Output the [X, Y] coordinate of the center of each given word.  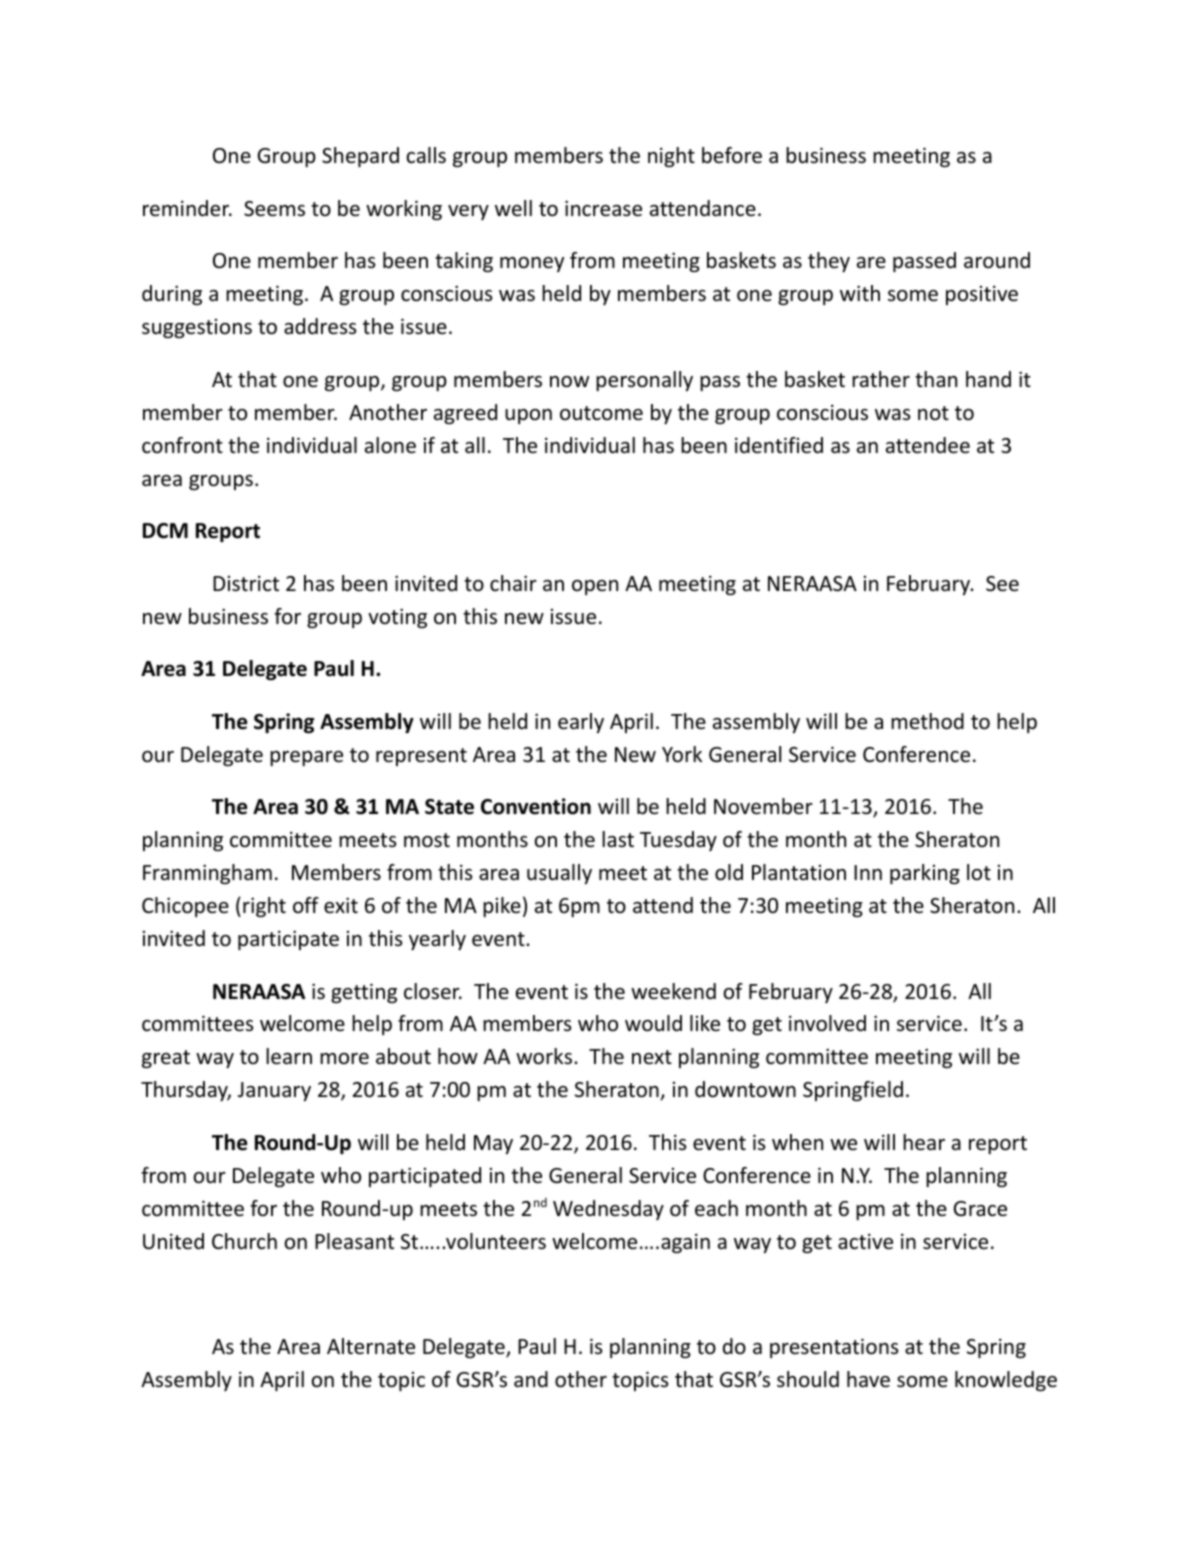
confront [182, 445]
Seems [274, 209]
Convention [536, 806]
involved [827, 1023]
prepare [306, 758]
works [545, 1056]
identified [779, 445]
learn [289, 1056]
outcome [601, 413]
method [927, 721]
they [829, 262]
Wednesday [608, 1210]
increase [603, 208]
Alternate [371, 1346]
